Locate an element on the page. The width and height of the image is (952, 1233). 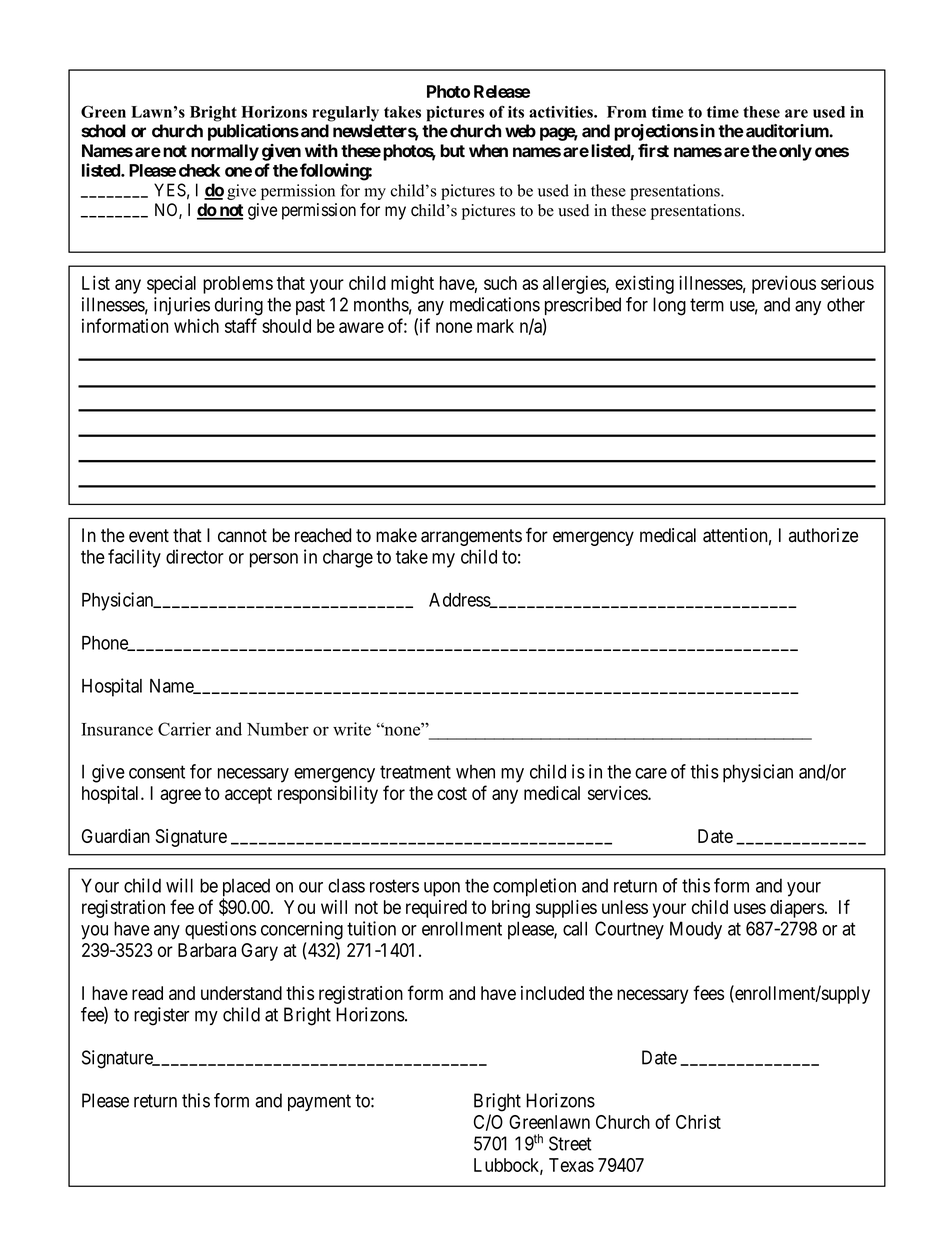
auditorium is located at coordinates (788, 131).
